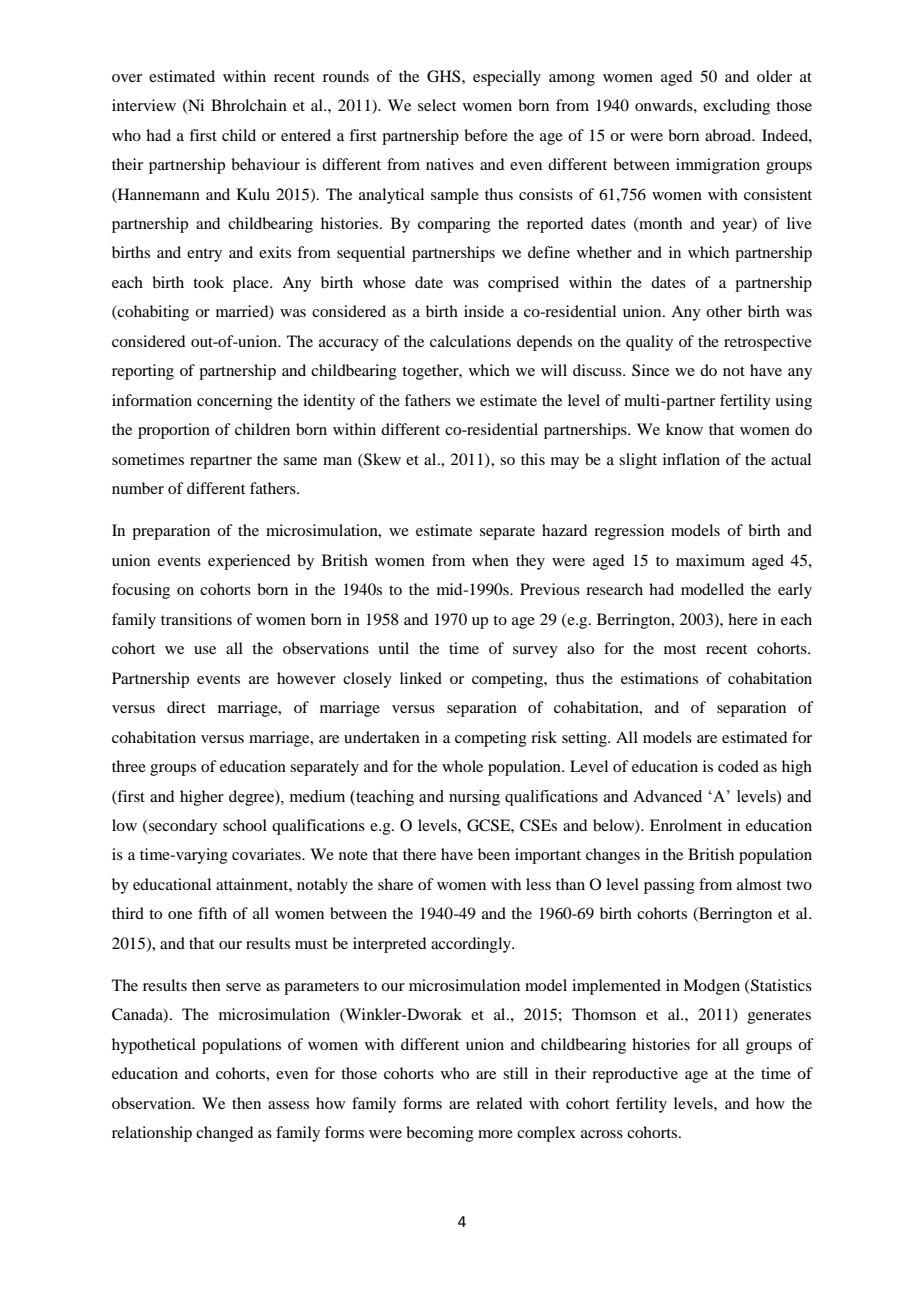  Describe the element at coordinates (490, 560) in the screenshot. I see `when` at that location.
